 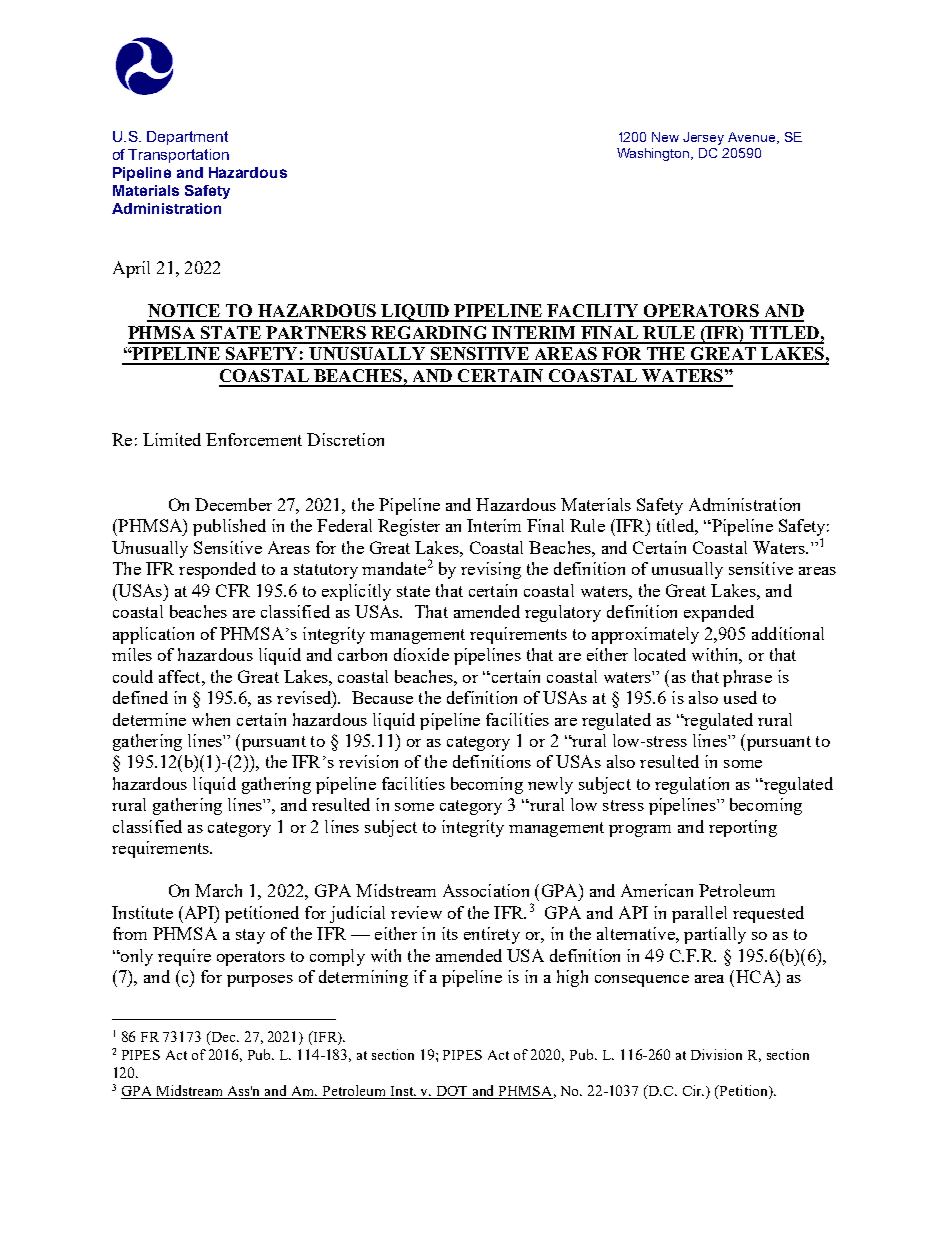 What do you see at coordinates (211, 719) in the image?
I see `when` at bounding box center [211, 719].
